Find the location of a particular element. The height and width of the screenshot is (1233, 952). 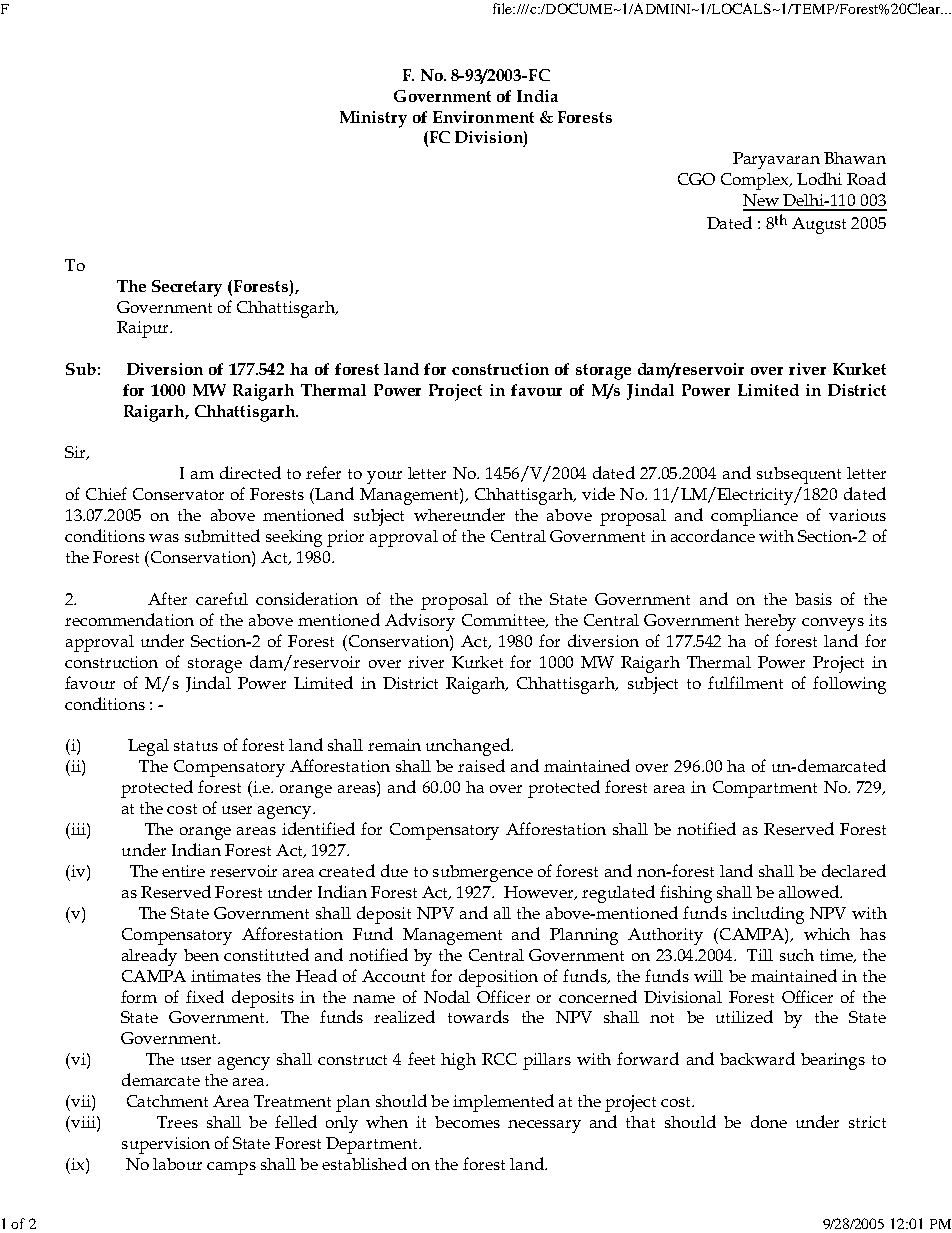

becomes is located at coordinates (467, 1122).
